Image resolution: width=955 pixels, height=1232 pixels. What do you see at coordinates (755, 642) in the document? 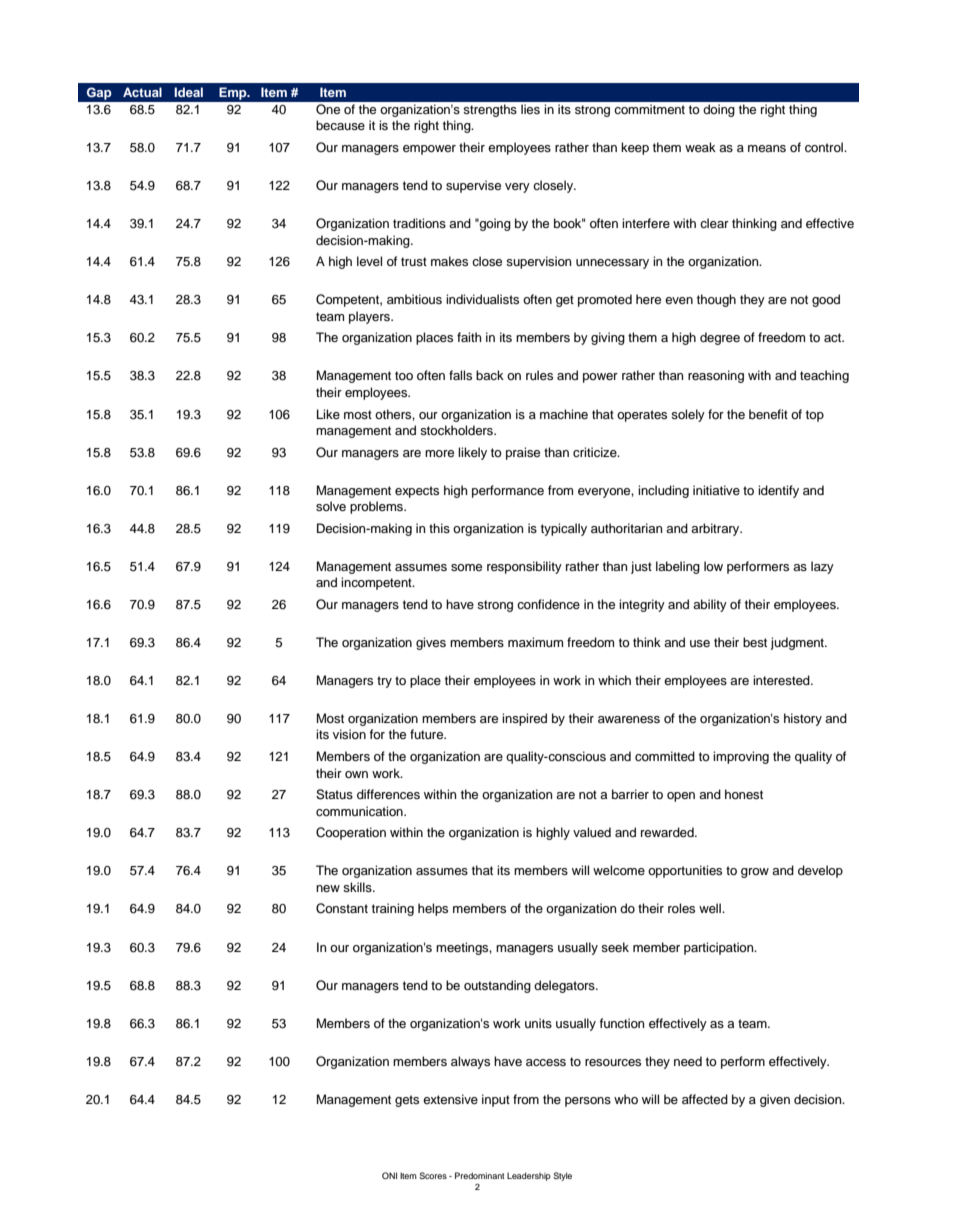
I see `best` at bounding box center [755, 642].
